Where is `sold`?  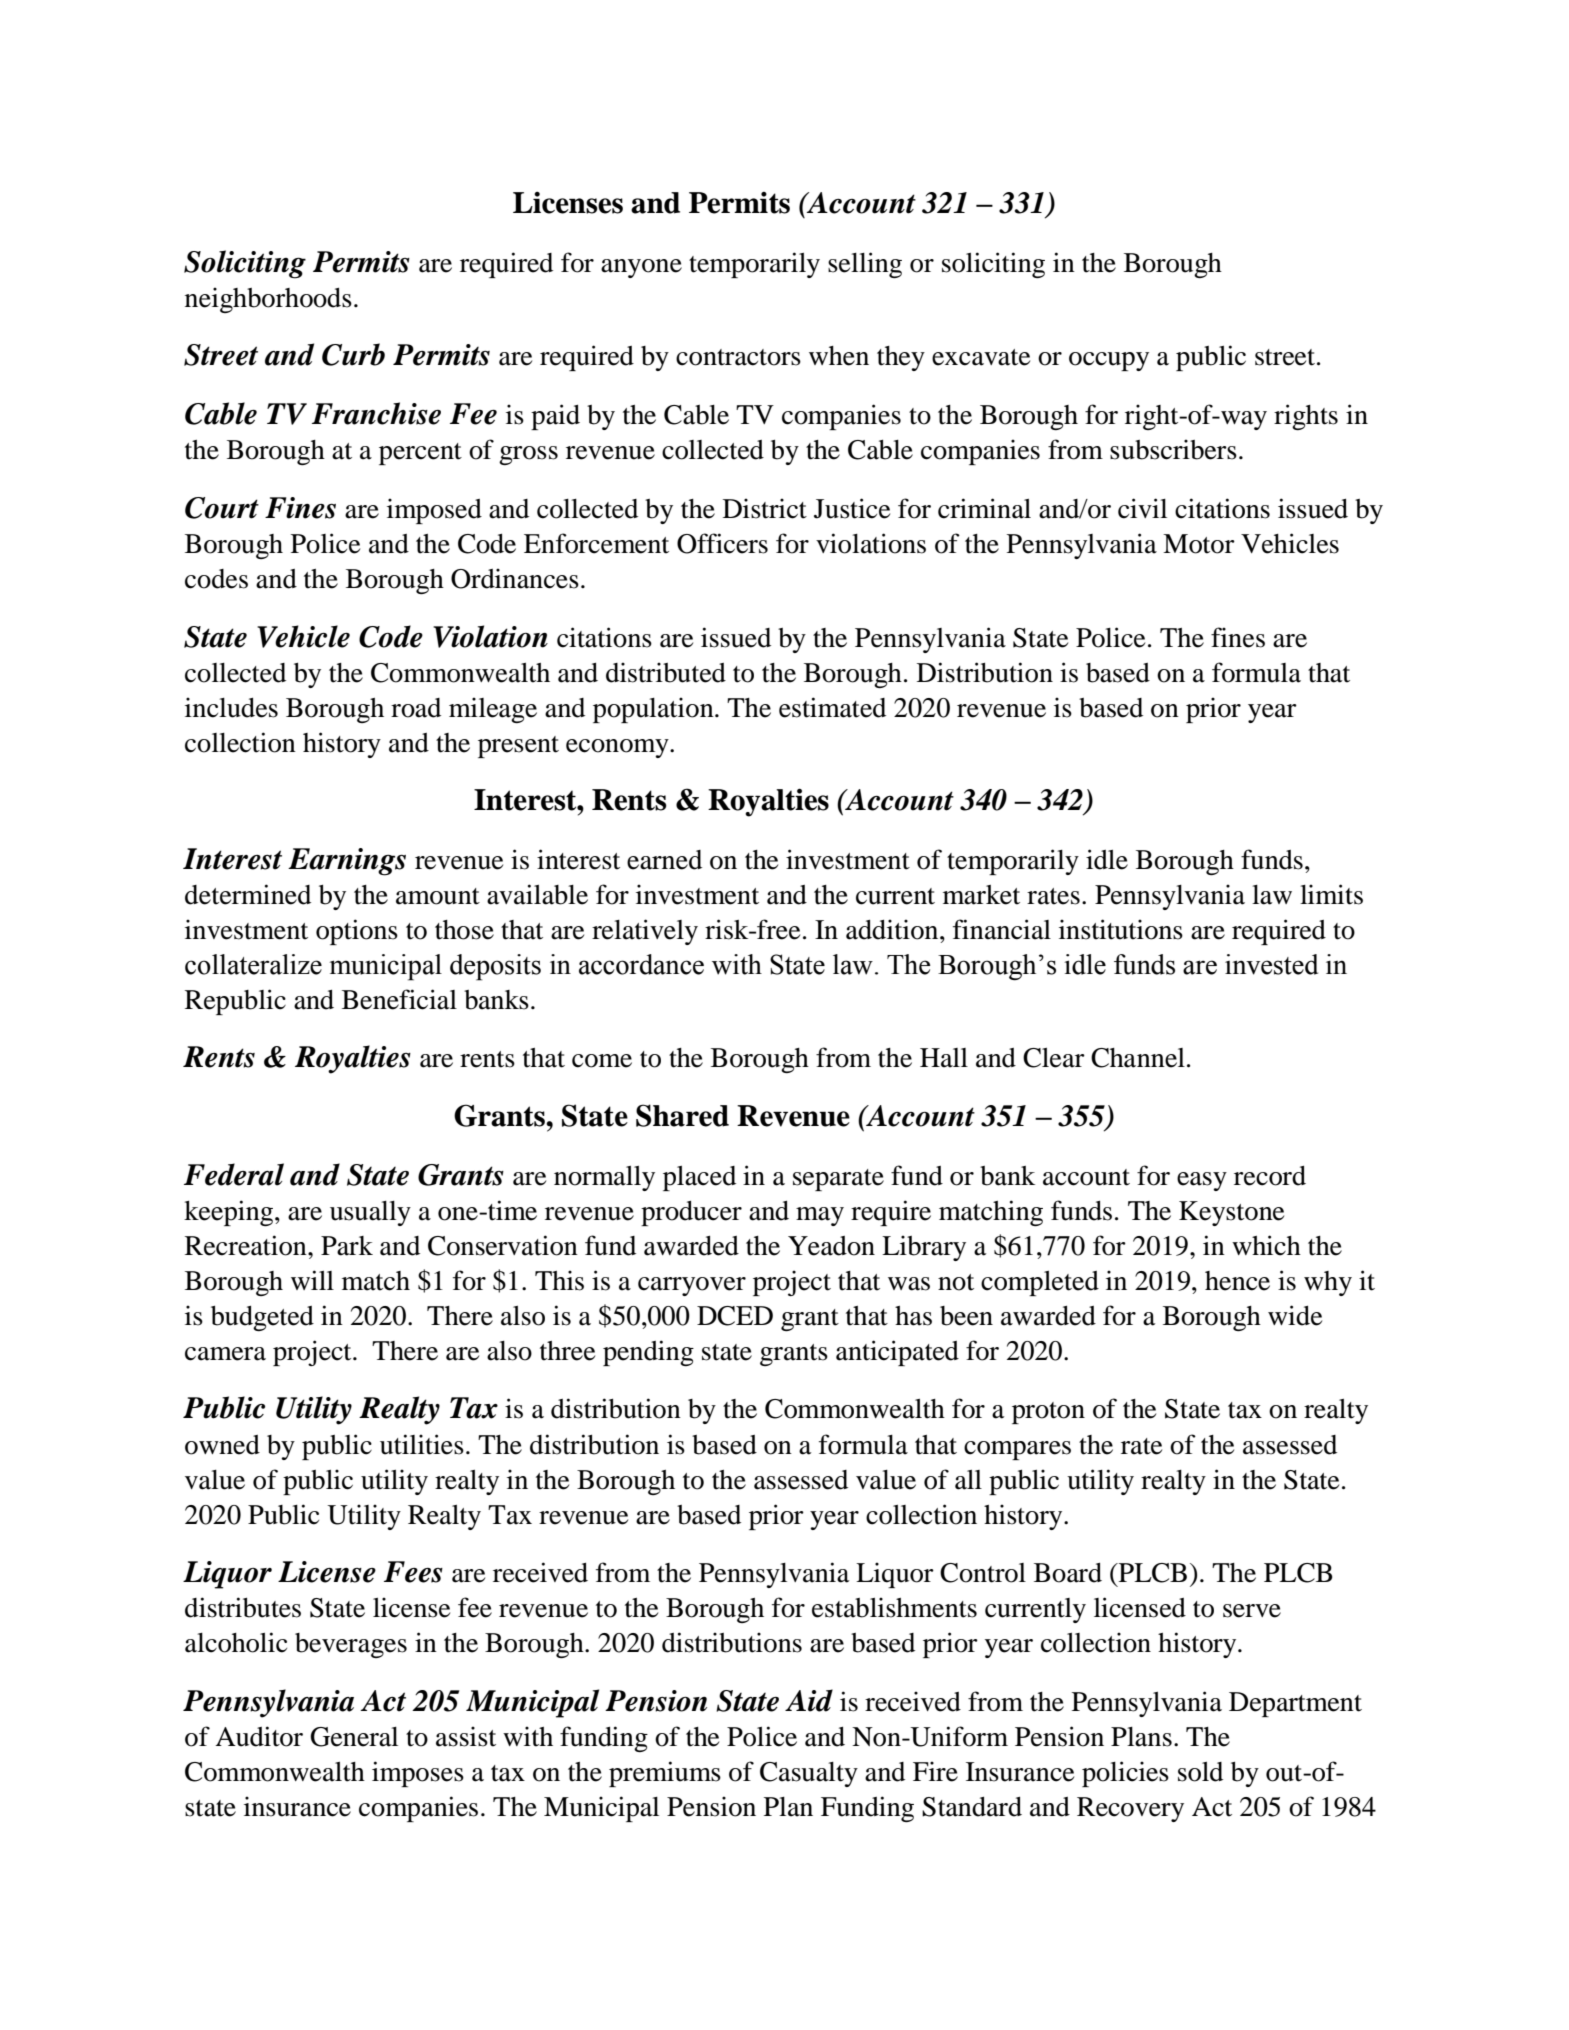
sold is located at coordinates (1200, 1772).
